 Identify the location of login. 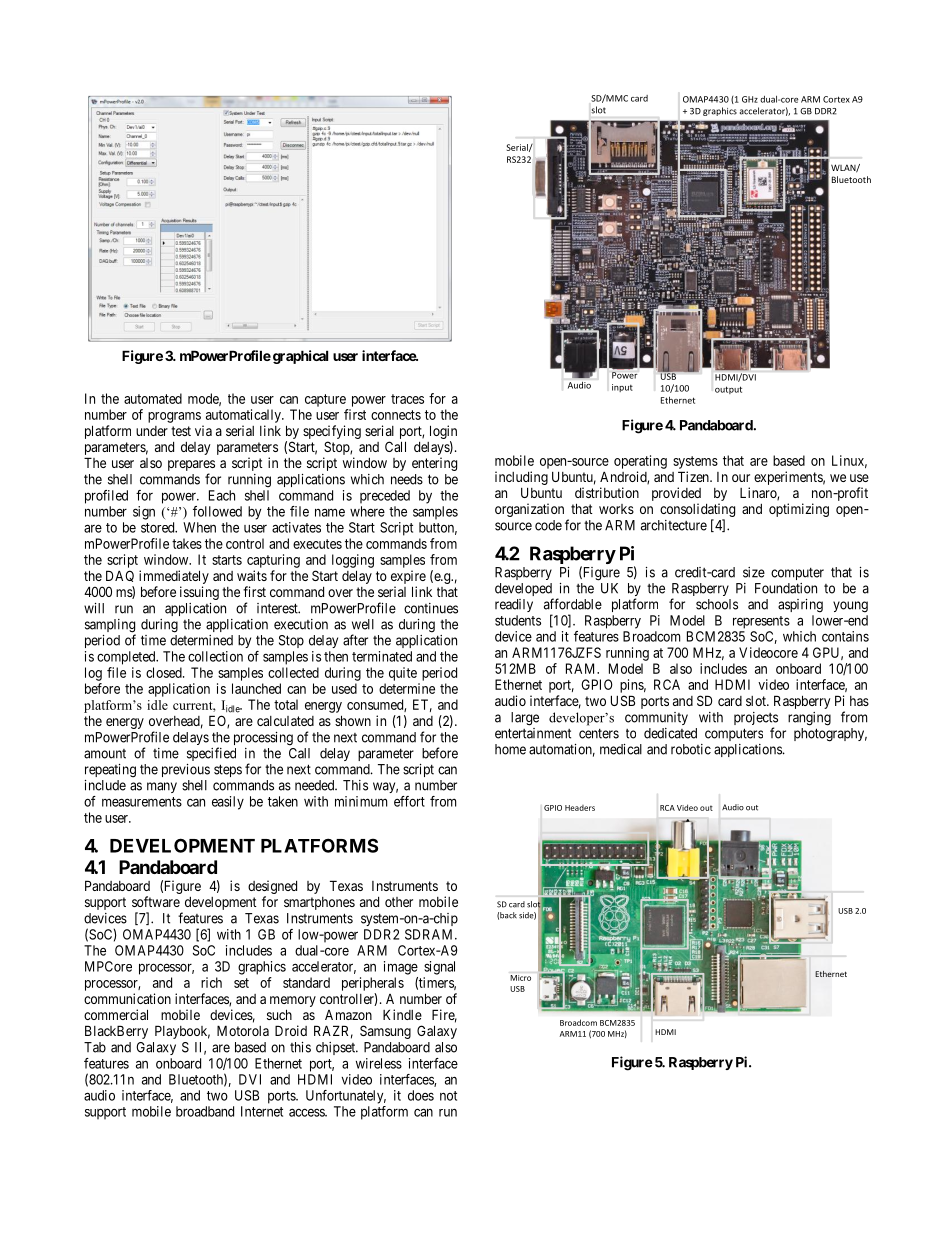
(443, 432).
